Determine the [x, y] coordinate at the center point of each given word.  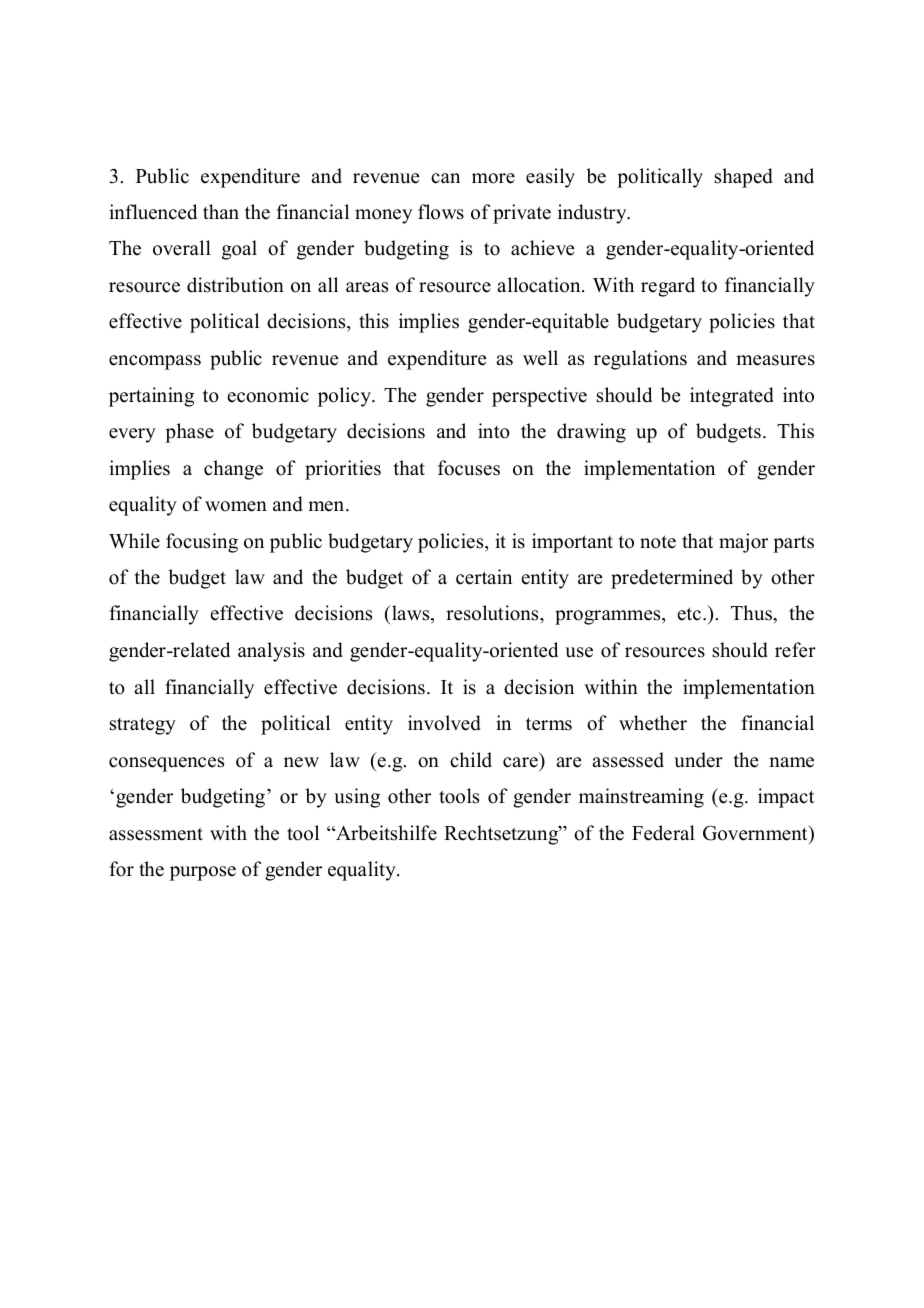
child [471, 760]
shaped [744, 178]
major [743, 543]
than [221, 211]
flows [441, 212]
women [236, 506]
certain [484, 577]
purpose [203, 873]
